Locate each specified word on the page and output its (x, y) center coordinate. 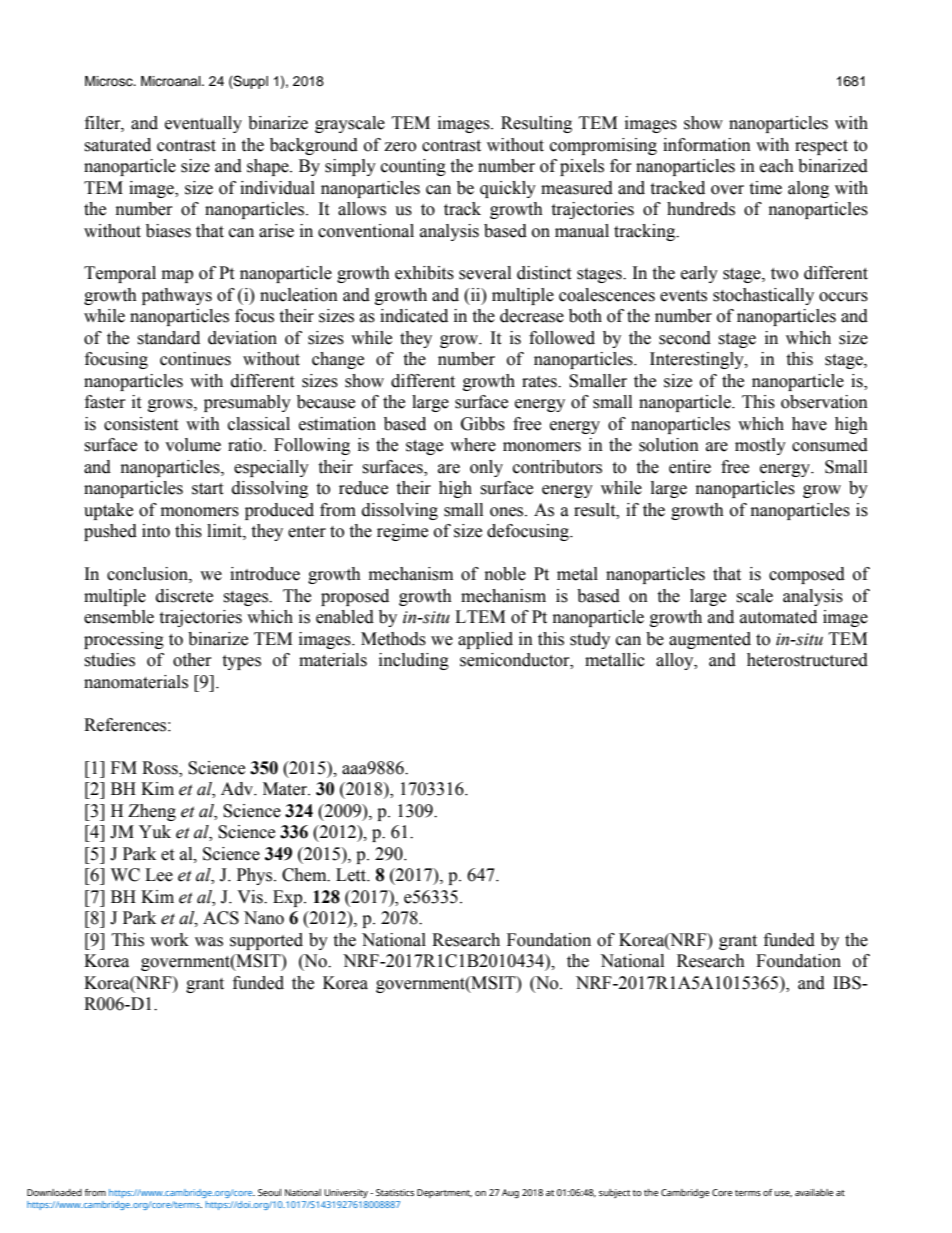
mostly (760, 446)
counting (413, 167)
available (814, 1192)
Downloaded (54, 1192)
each (777, 166)
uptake (108, 511)
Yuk (155, 832)
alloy (676, 661)
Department (444, 1193)
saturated (117, 145)
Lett (352, 875)
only (486, 468)
